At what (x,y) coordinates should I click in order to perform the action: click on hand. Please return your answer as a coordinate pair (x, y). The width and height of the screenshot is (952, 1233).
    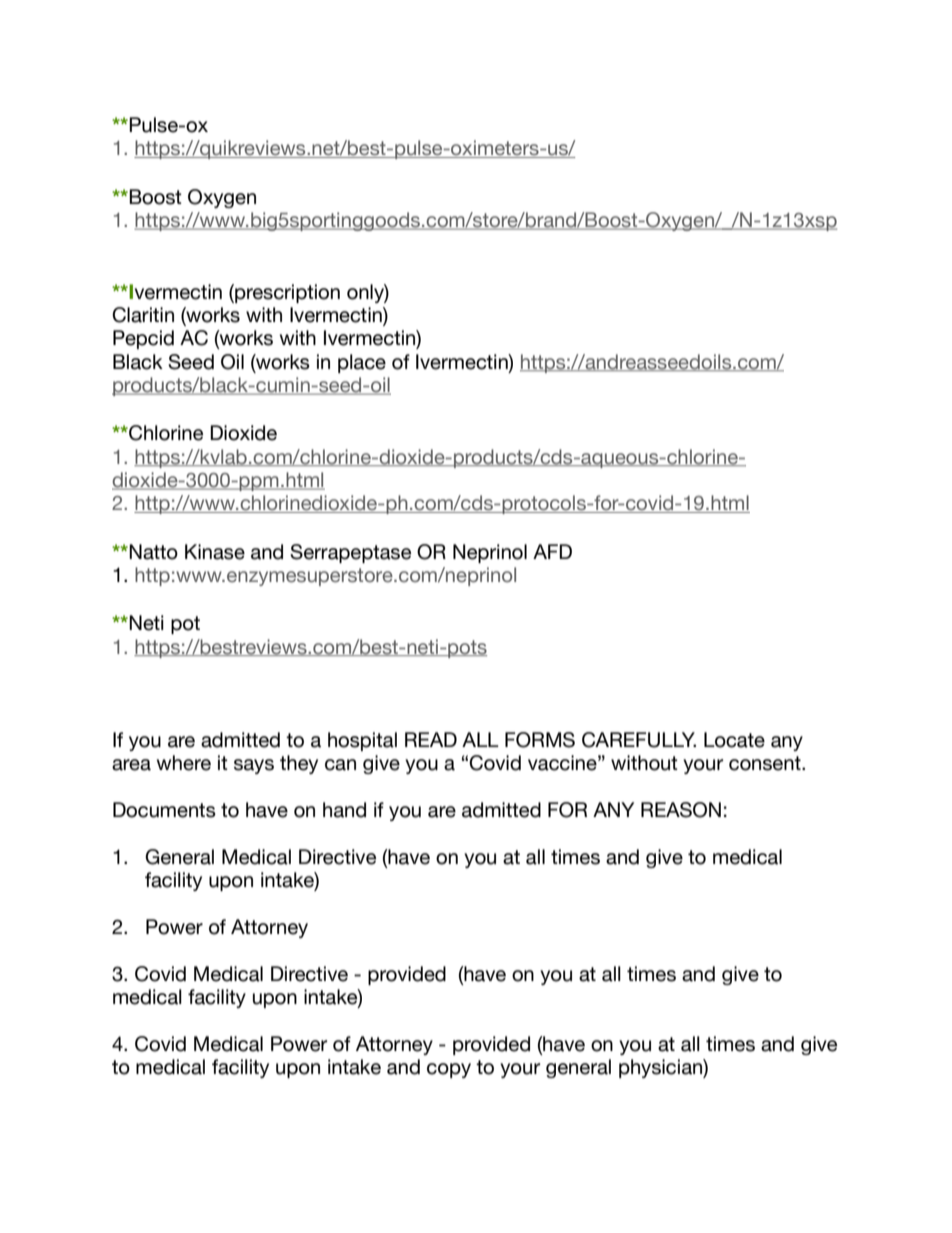
    Looking at the image, I should click on (344, 810).
